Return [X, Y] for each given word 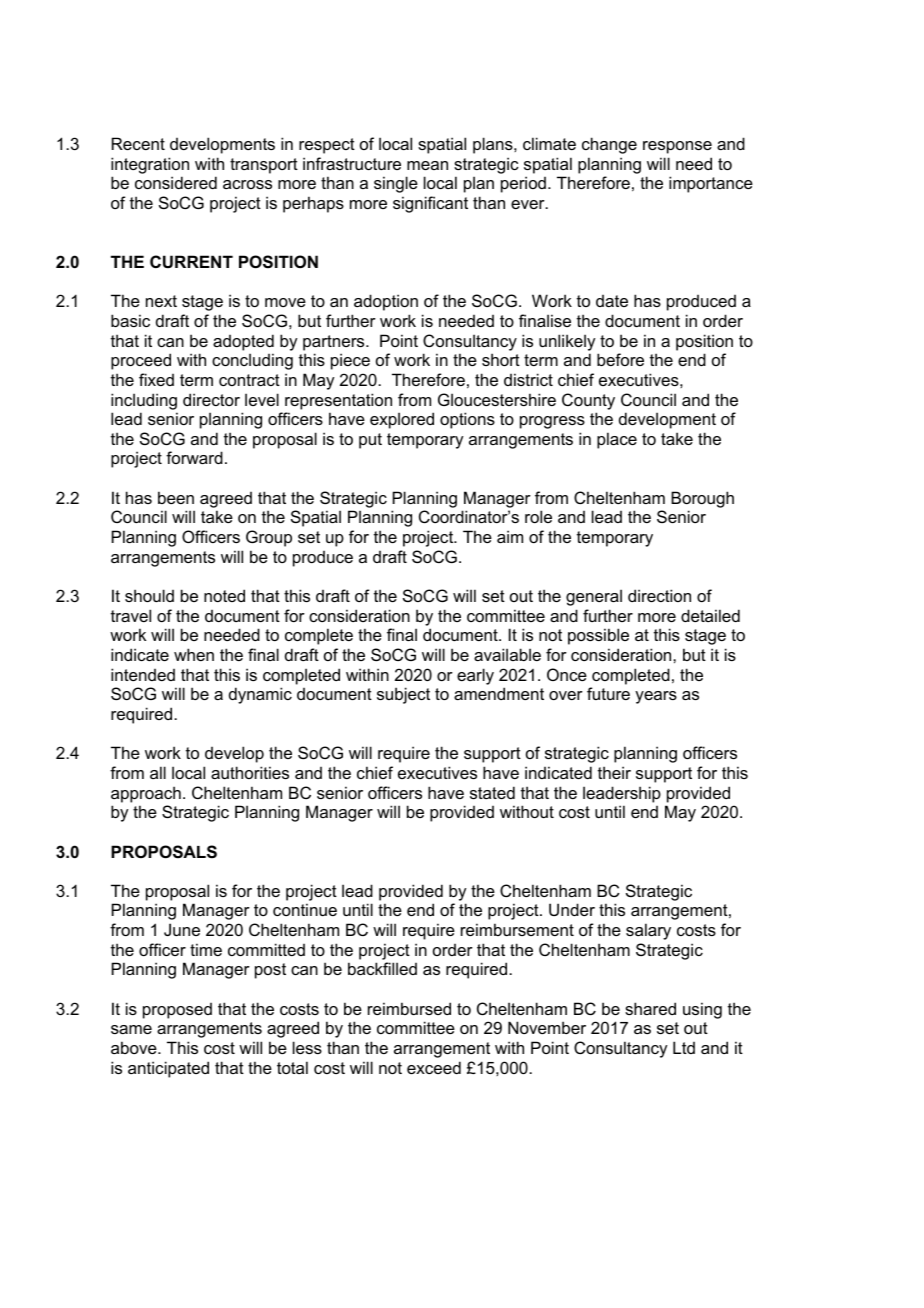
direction [659, 595]
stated [492, 792]
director [211, 399]
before [620, 359]
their [614, 772]
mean [427, 165]
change [609, 145]
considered [176, 182]
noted [224, 595]
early [475, 676]
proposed [177, 1011]
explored [402, 420]
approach [146, 794]
